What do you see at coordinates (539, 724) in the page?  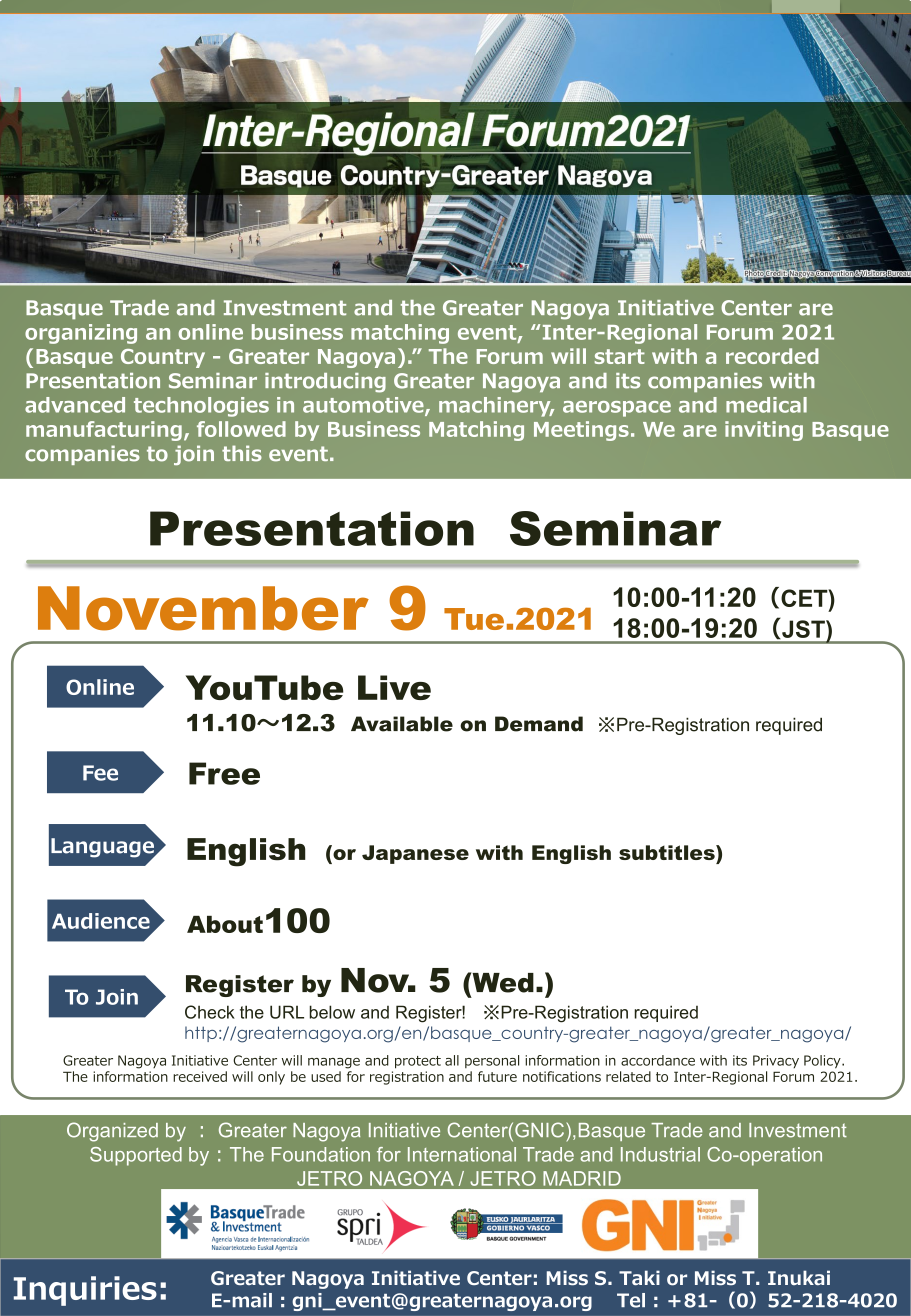 I see `Demand` at bounding box center [539, 724].
